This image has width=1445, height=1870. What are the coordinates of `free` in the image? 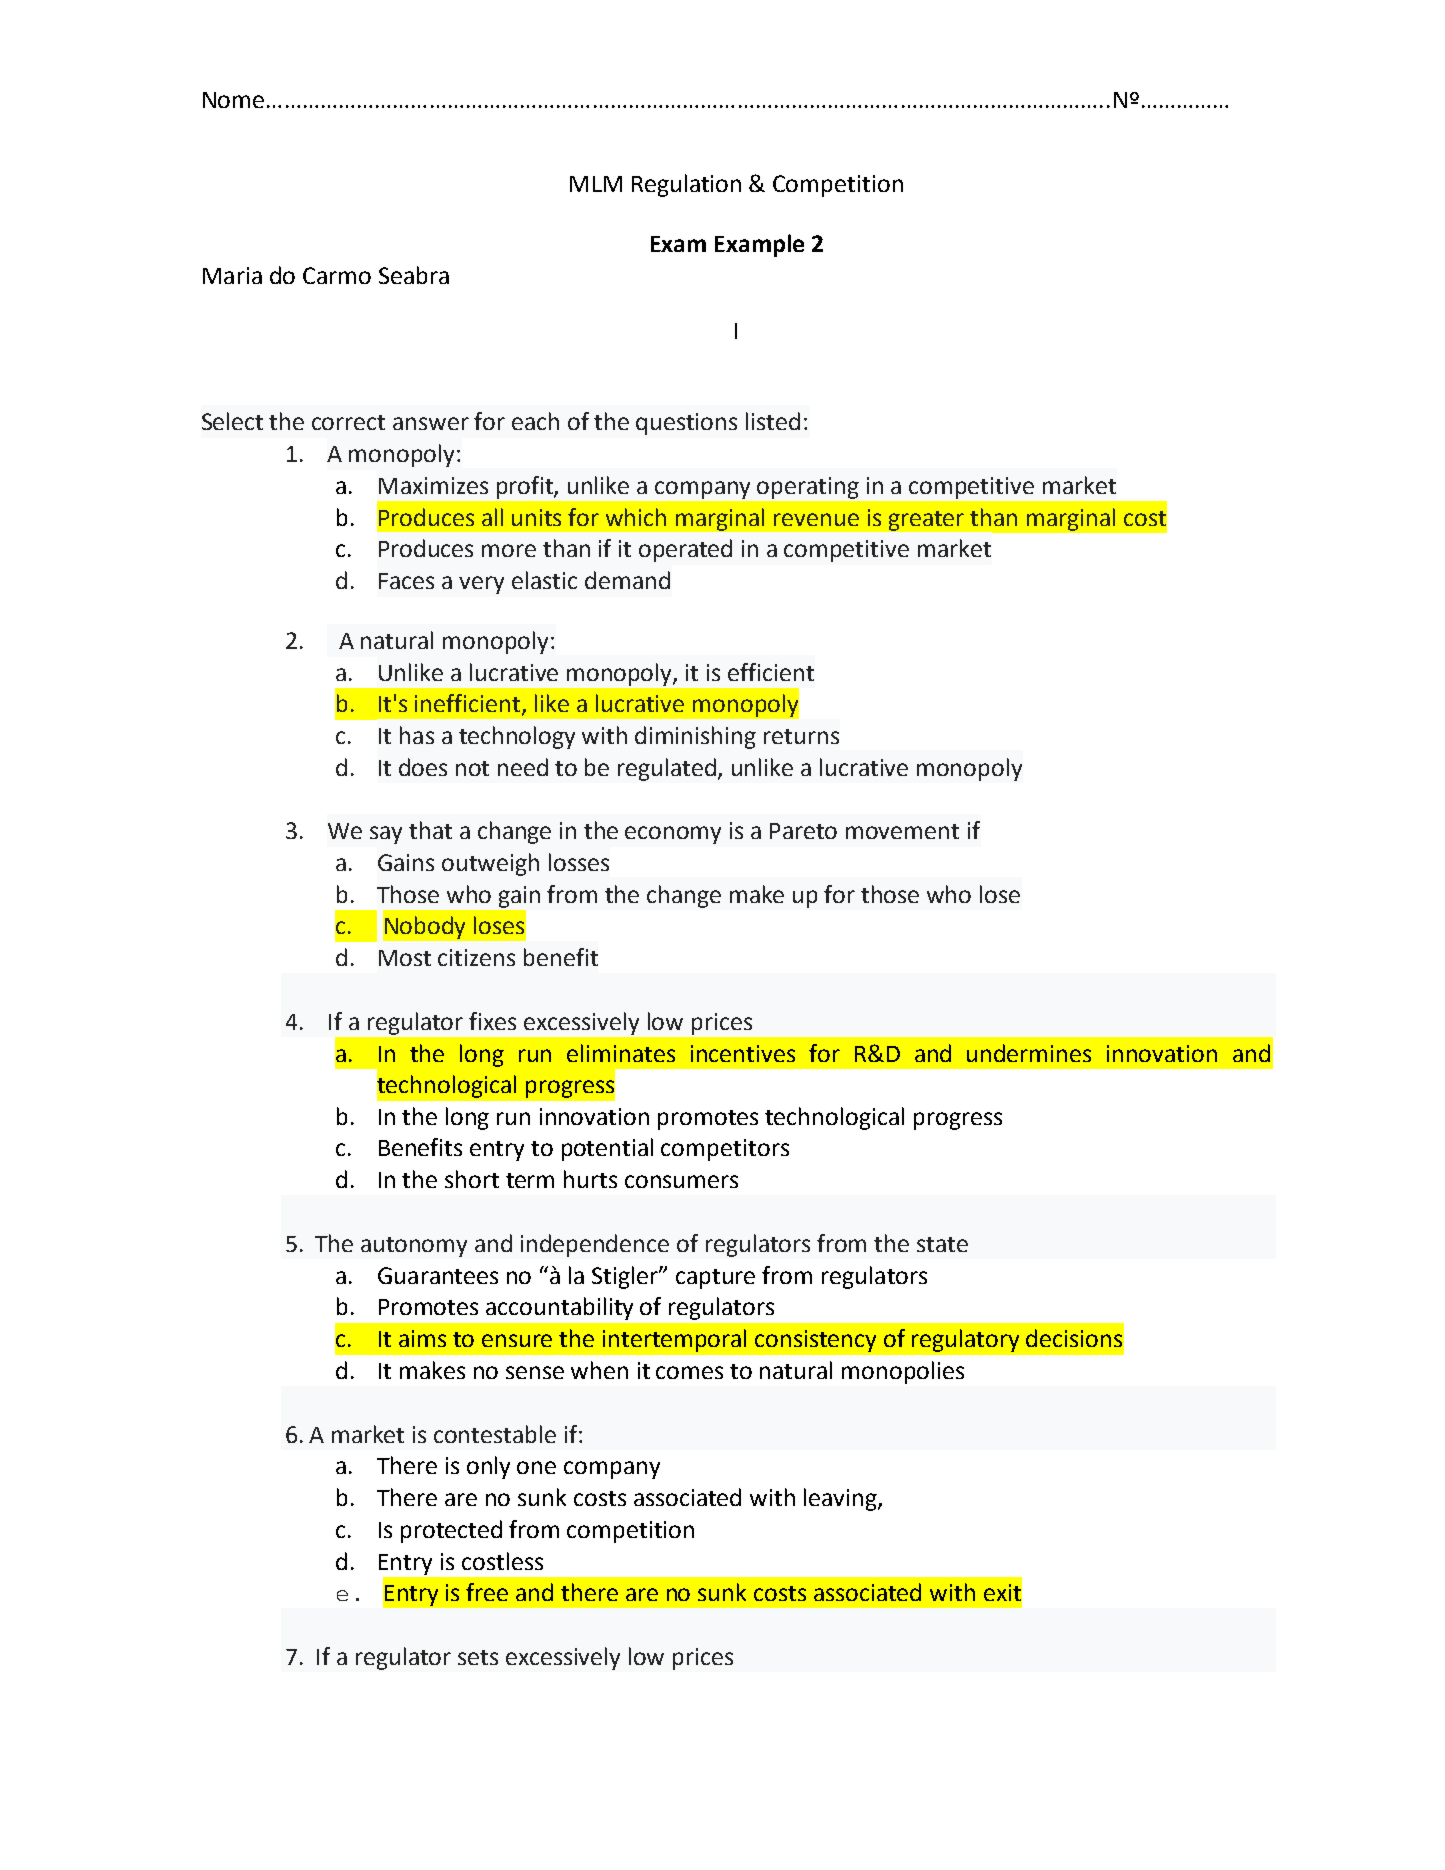 It's located at (487, 1592).
